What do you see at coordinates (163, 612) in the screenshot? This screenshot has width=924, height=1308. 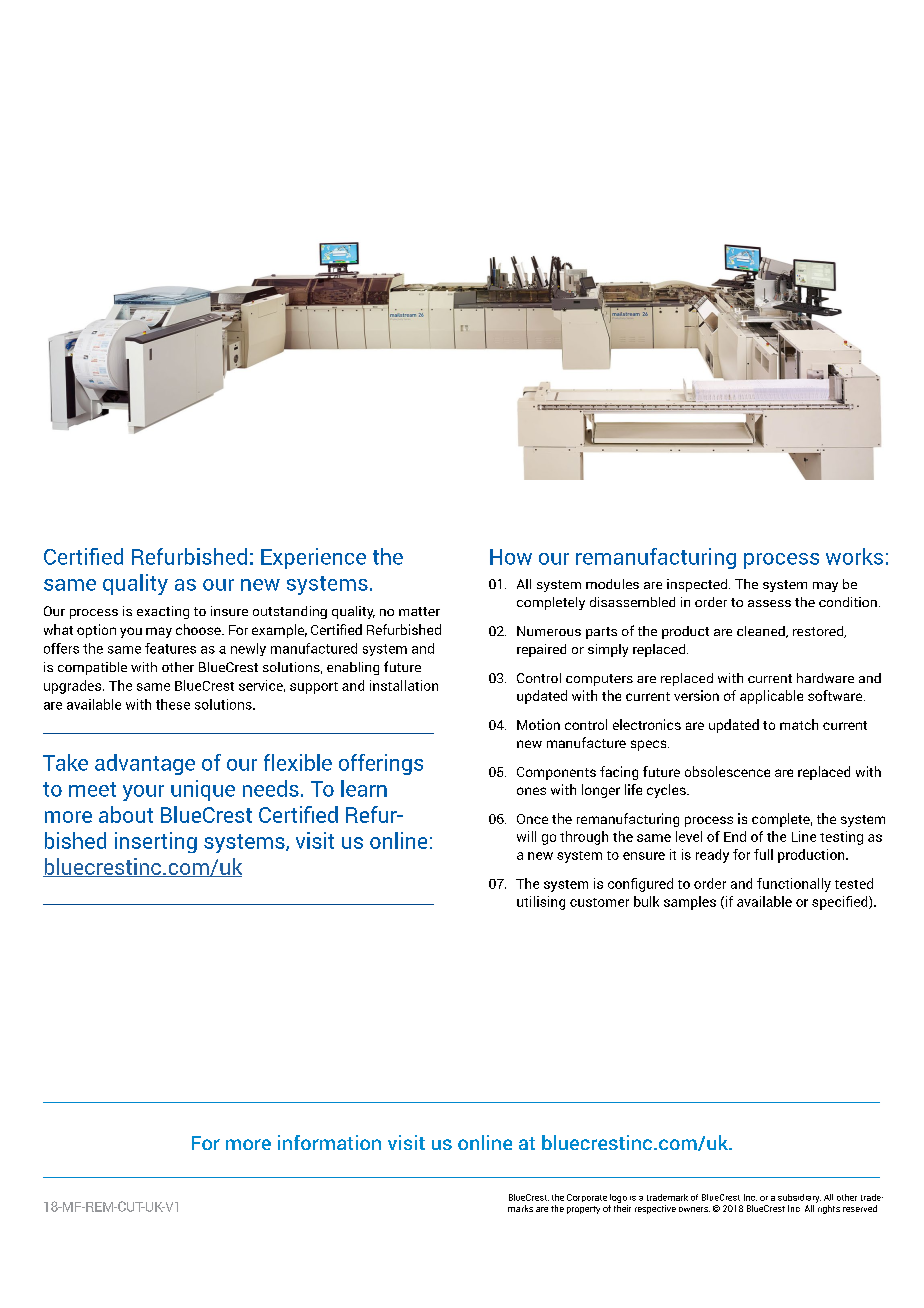 I see `exacting` at bounding box center [163, 612].
